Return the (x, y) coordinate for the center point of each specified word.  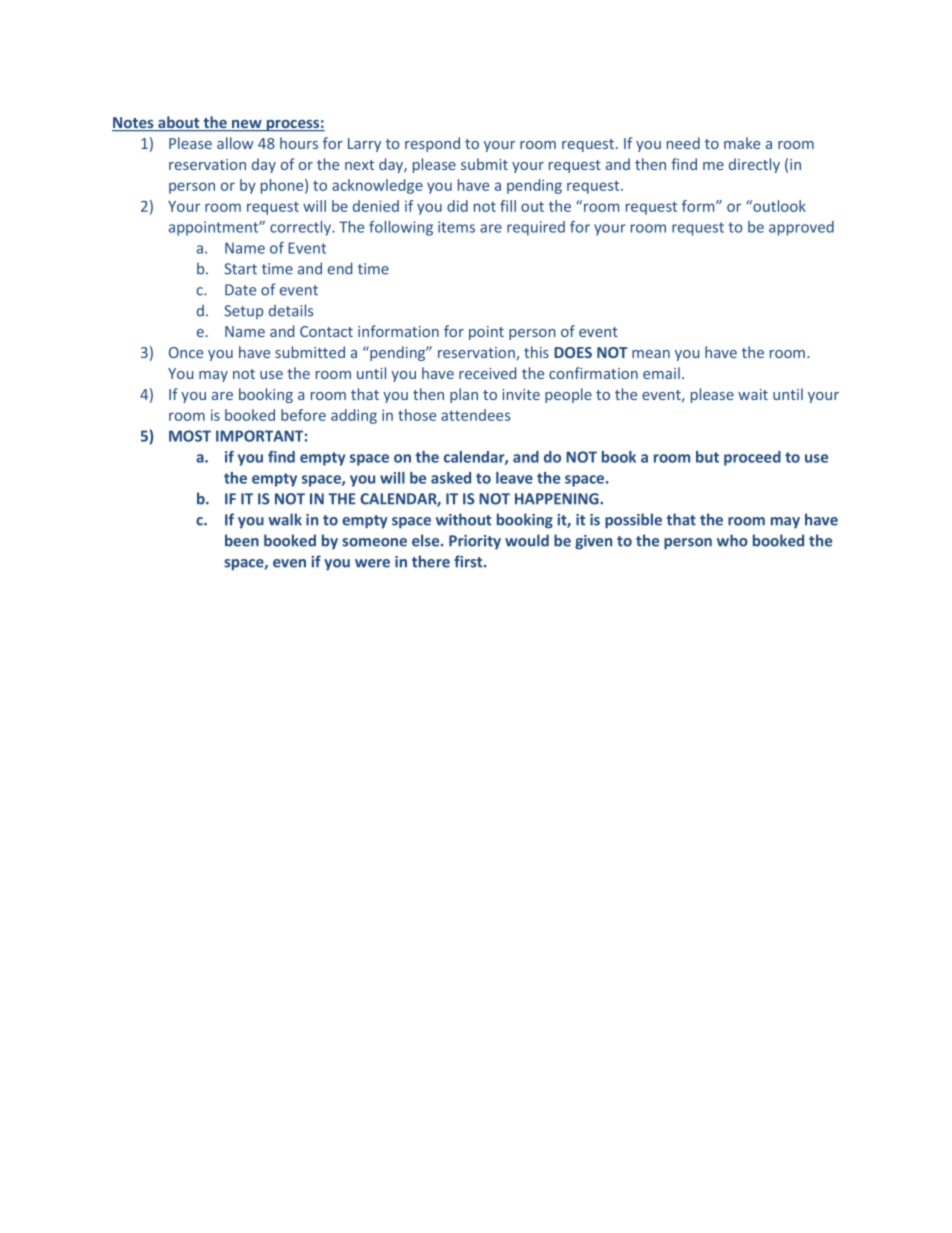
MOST (190, 436)
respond (432, 144)
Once (186, 352)
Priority (475, 542)
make (742, 143)
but (707, 457)
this (536, 352)
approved (801, 228)
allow (235, 143)
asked (451, 478)
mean (651, 354)
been (242, 540)
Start (241, 269)
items (456, 227)
